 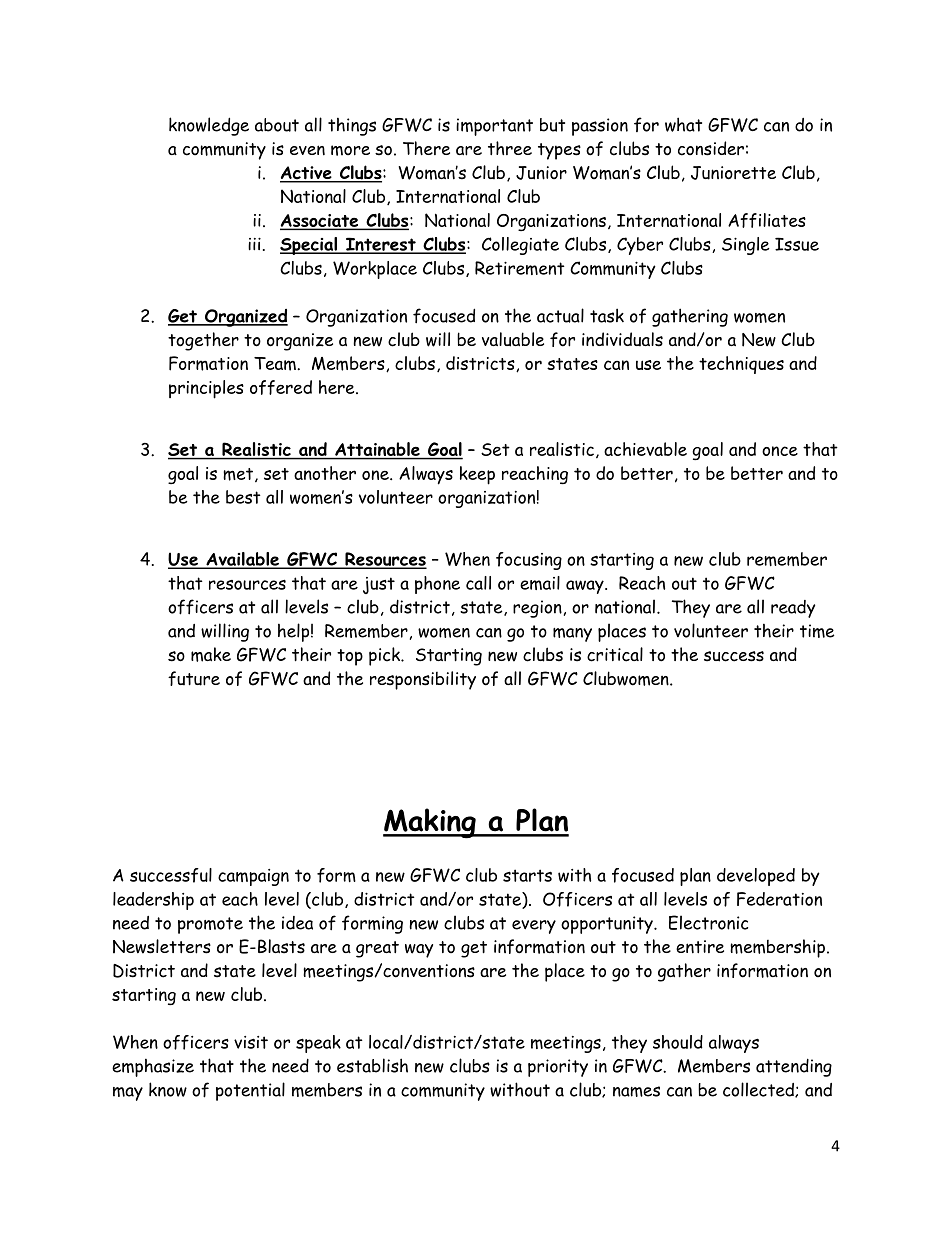 What do you see at coordinates (711, 148) in the image?
I see `consider` at bounding box center [711, 148].
